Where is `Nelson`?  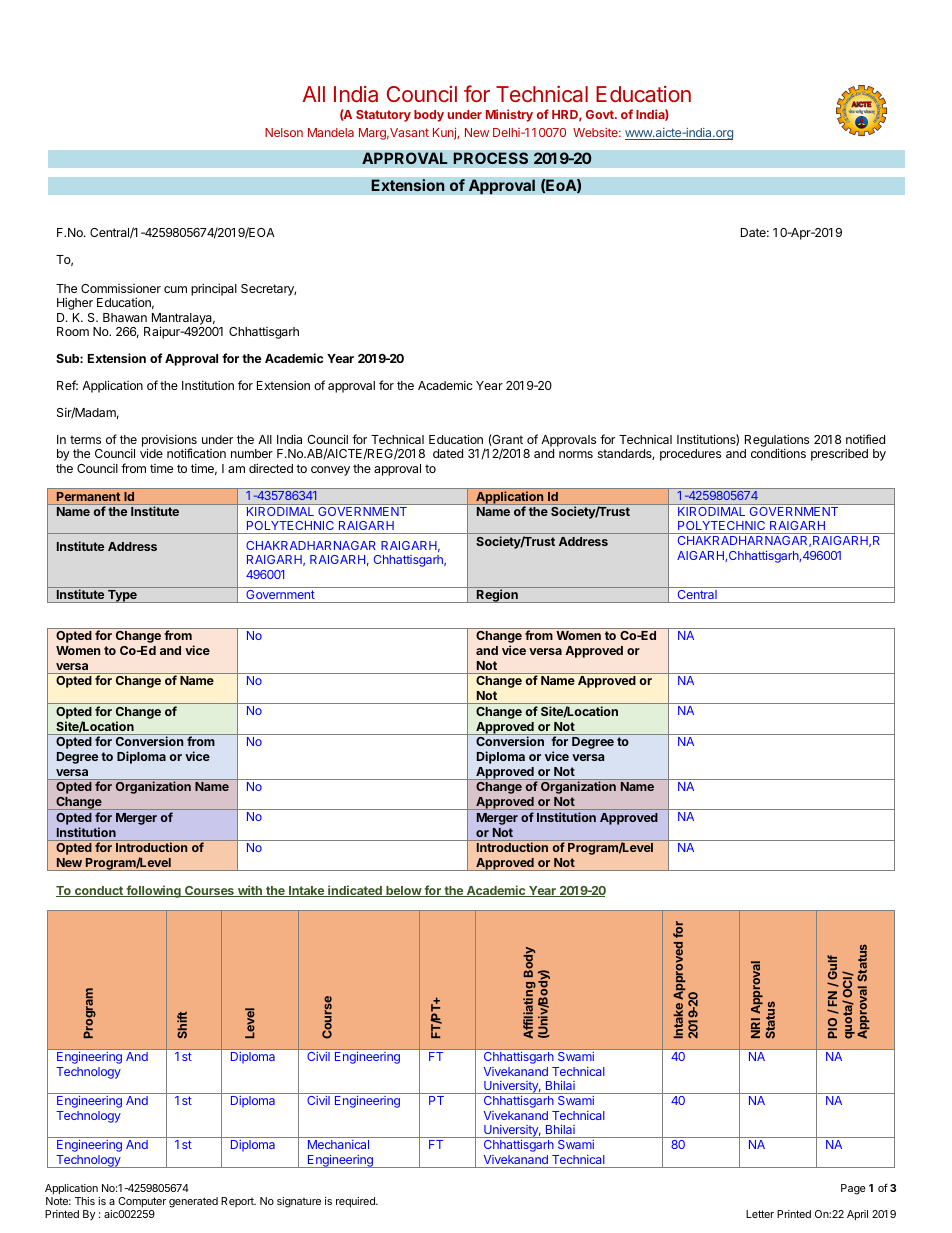
Nelson is located at coordinates (284, 132).
